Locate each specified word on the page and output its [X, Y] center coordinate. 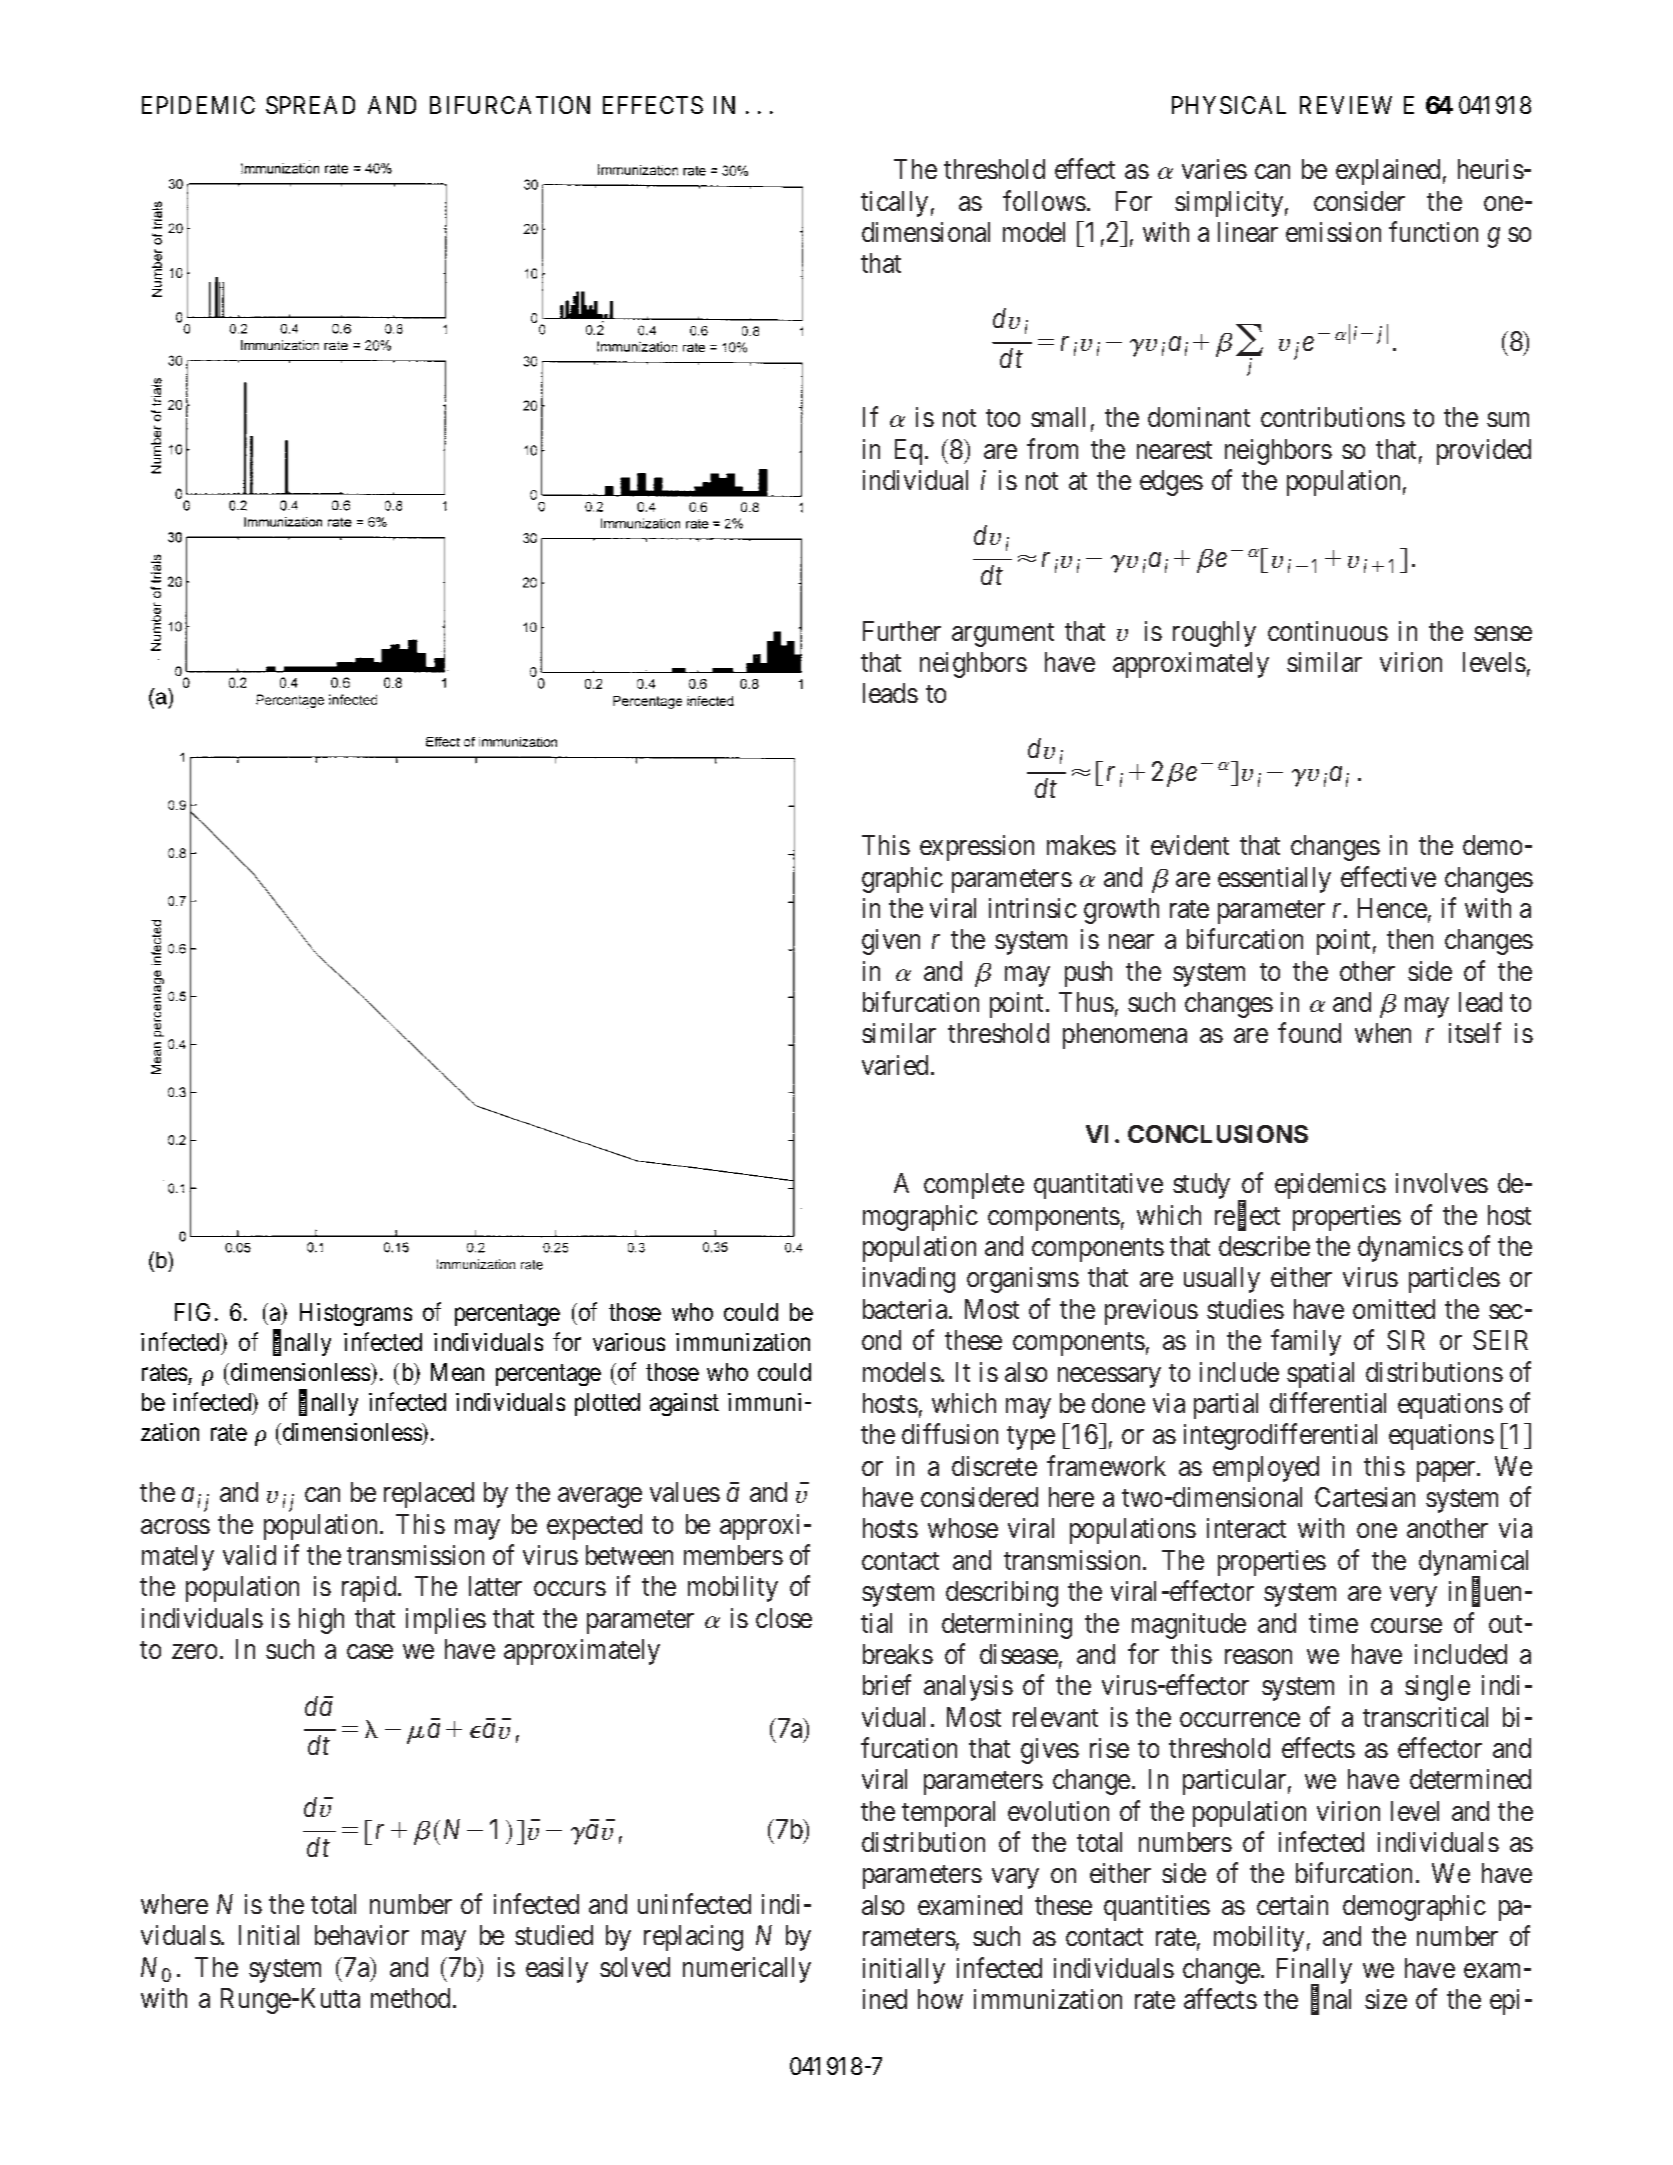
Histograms [356, 1314]
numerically [747, 1970]
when [1383, 1033]
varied [895, 1065]
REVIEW [1346, 105]
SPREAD [310, 105]
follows [1044, 200]
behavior [362, 1935]
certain [1292, 1905]
